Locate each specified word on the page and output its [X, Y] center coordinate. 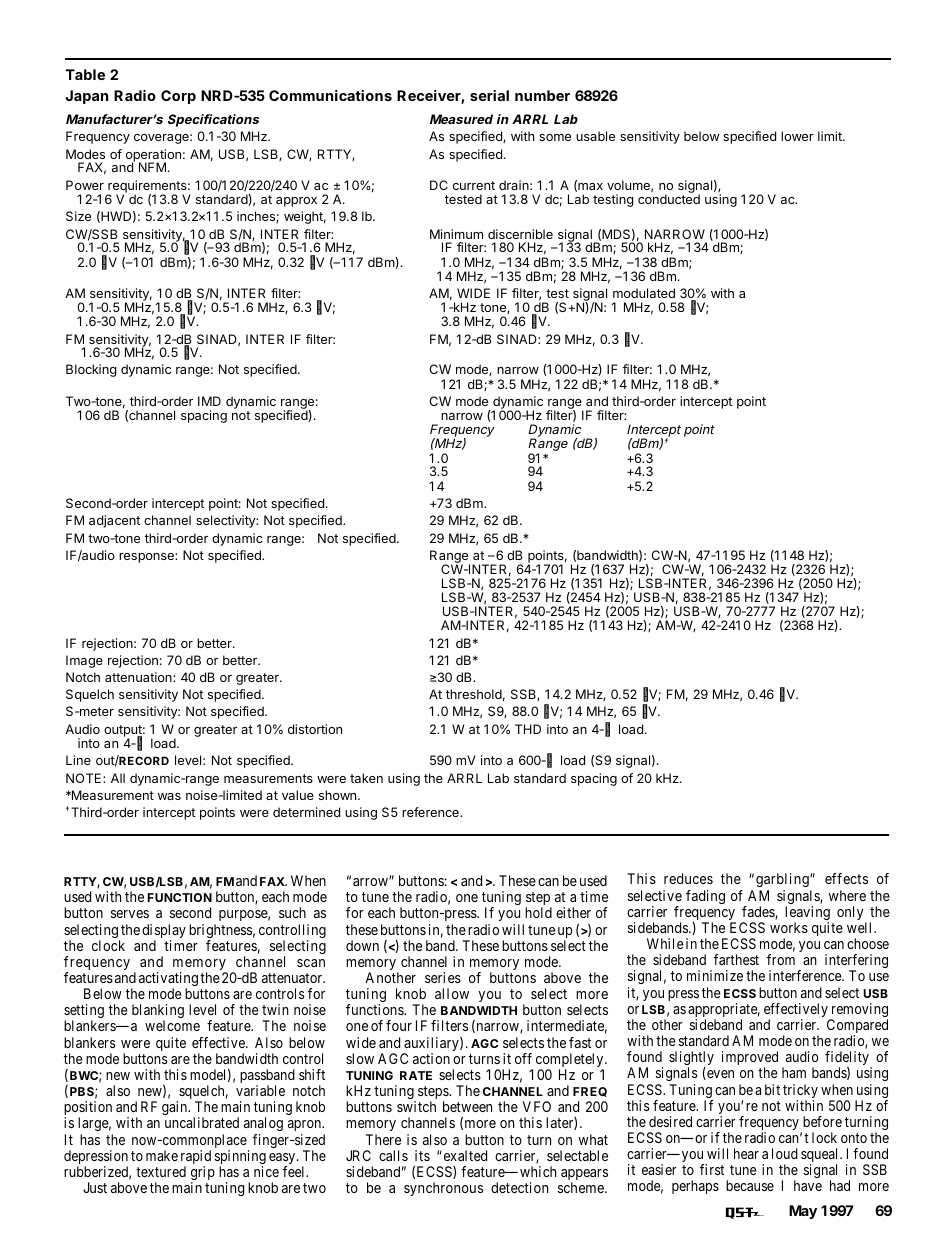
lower [797, 136]
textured [161, 1171]
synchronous [443, 1189]
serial [489, 95]
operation [153, 156]
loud [785, 1153]
